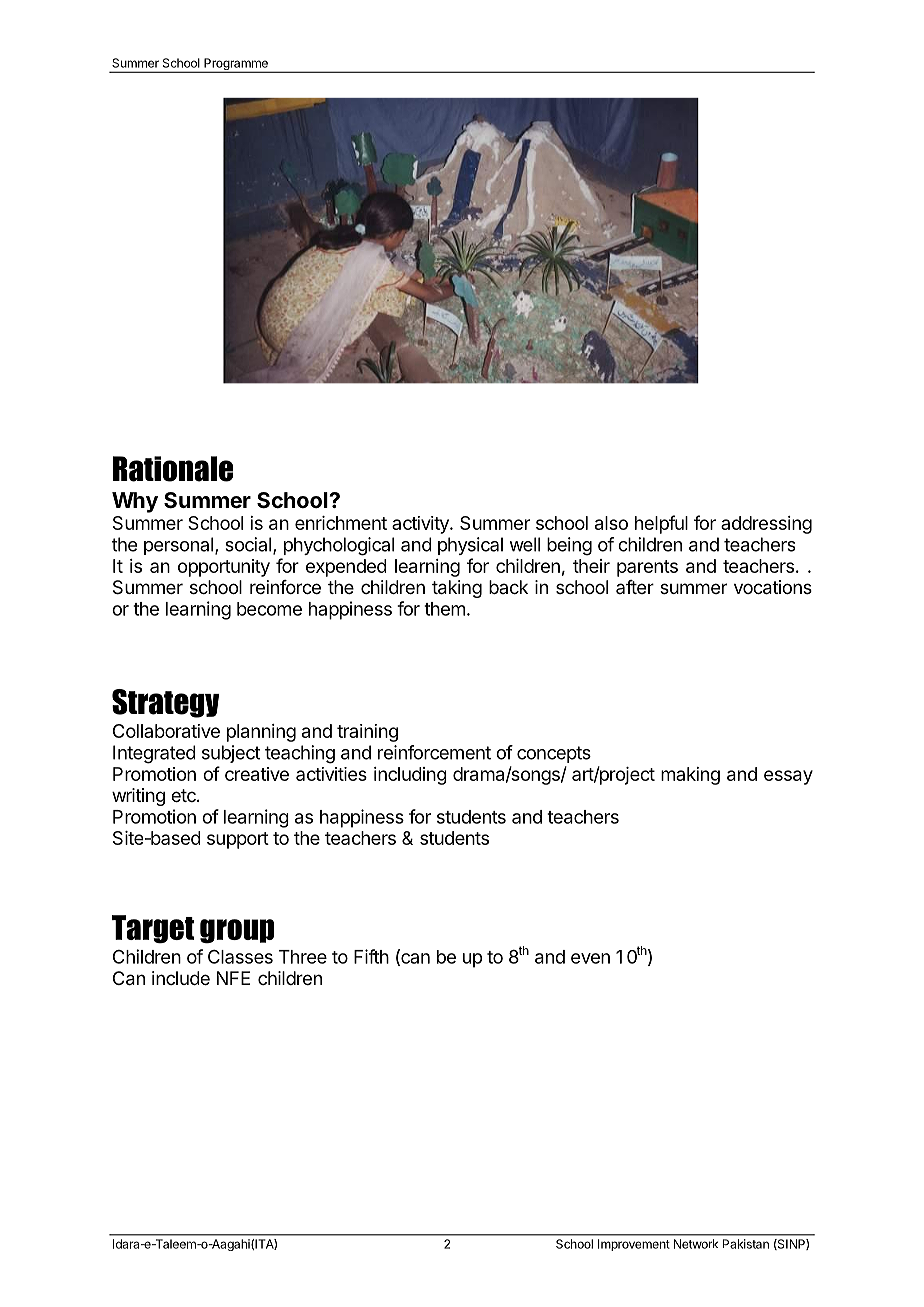 The width and height of the document is (924, 1307). Describe the element at coordinates (240, 957) in the document. I see `Classes` at that location.
